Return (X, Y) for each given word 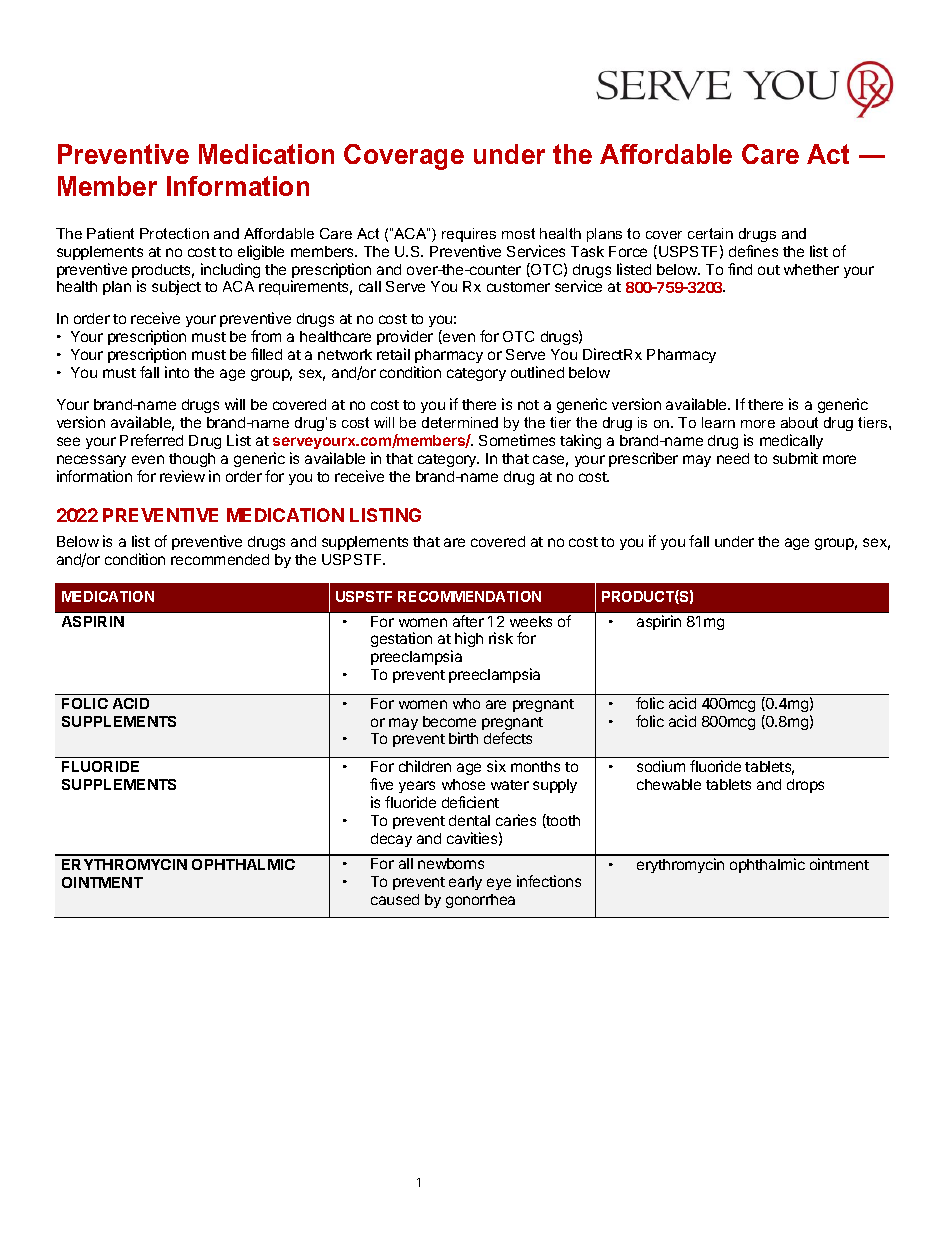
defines (753, 251)
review (182, 476)
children (425, 766)
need (733, 458)
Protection (174, 233)
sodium (661, 766)
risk (501, 638)
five (381, 784)
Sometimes (517, 440)
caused (395, 899)
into (177, 372)
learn (718, 422)
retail (393, 354)
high (469, 639)
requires (469, 235)
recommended (220, 559)
